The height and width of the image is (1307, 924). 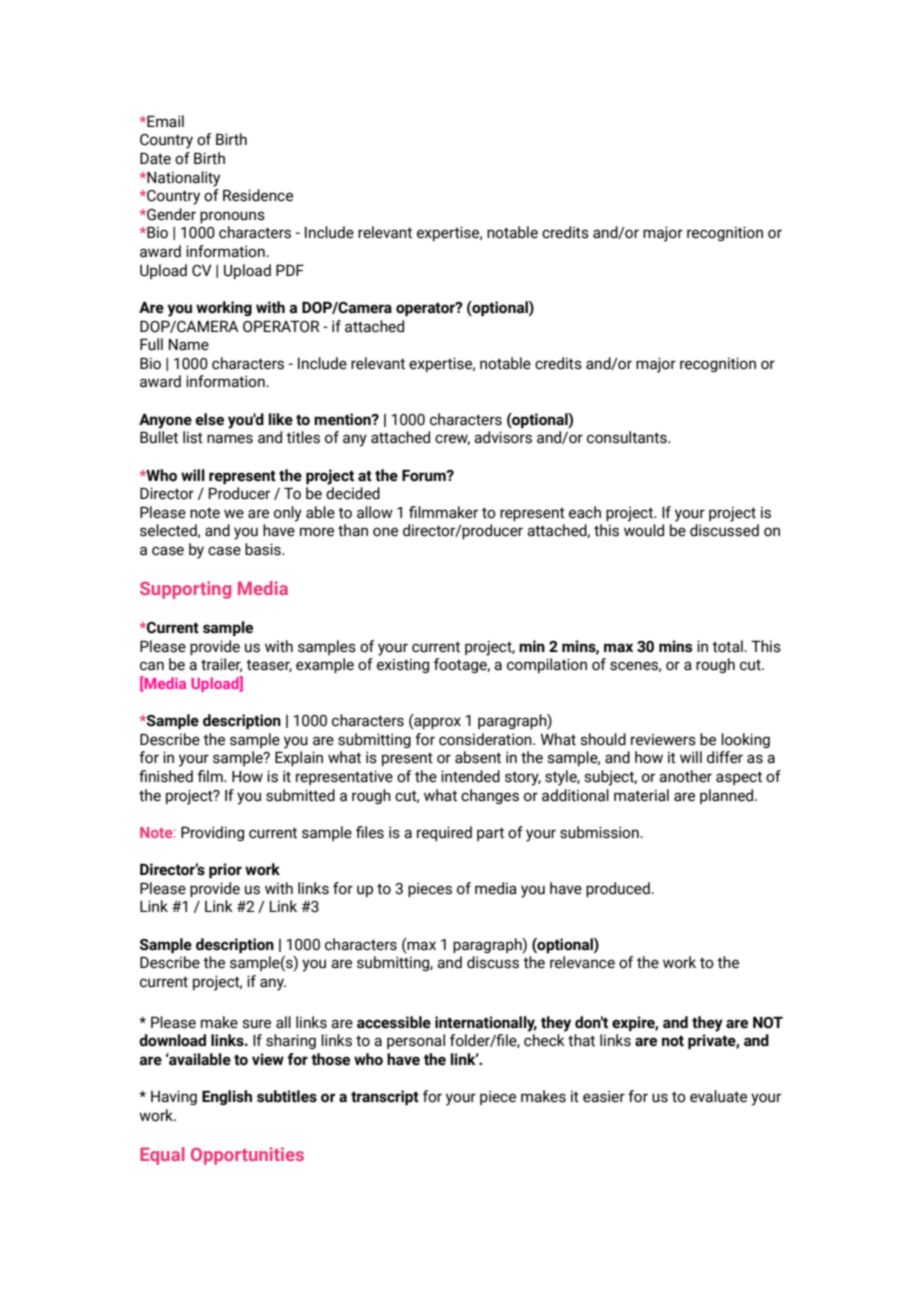 I want to click on intended, so click(x=470, y=776).
